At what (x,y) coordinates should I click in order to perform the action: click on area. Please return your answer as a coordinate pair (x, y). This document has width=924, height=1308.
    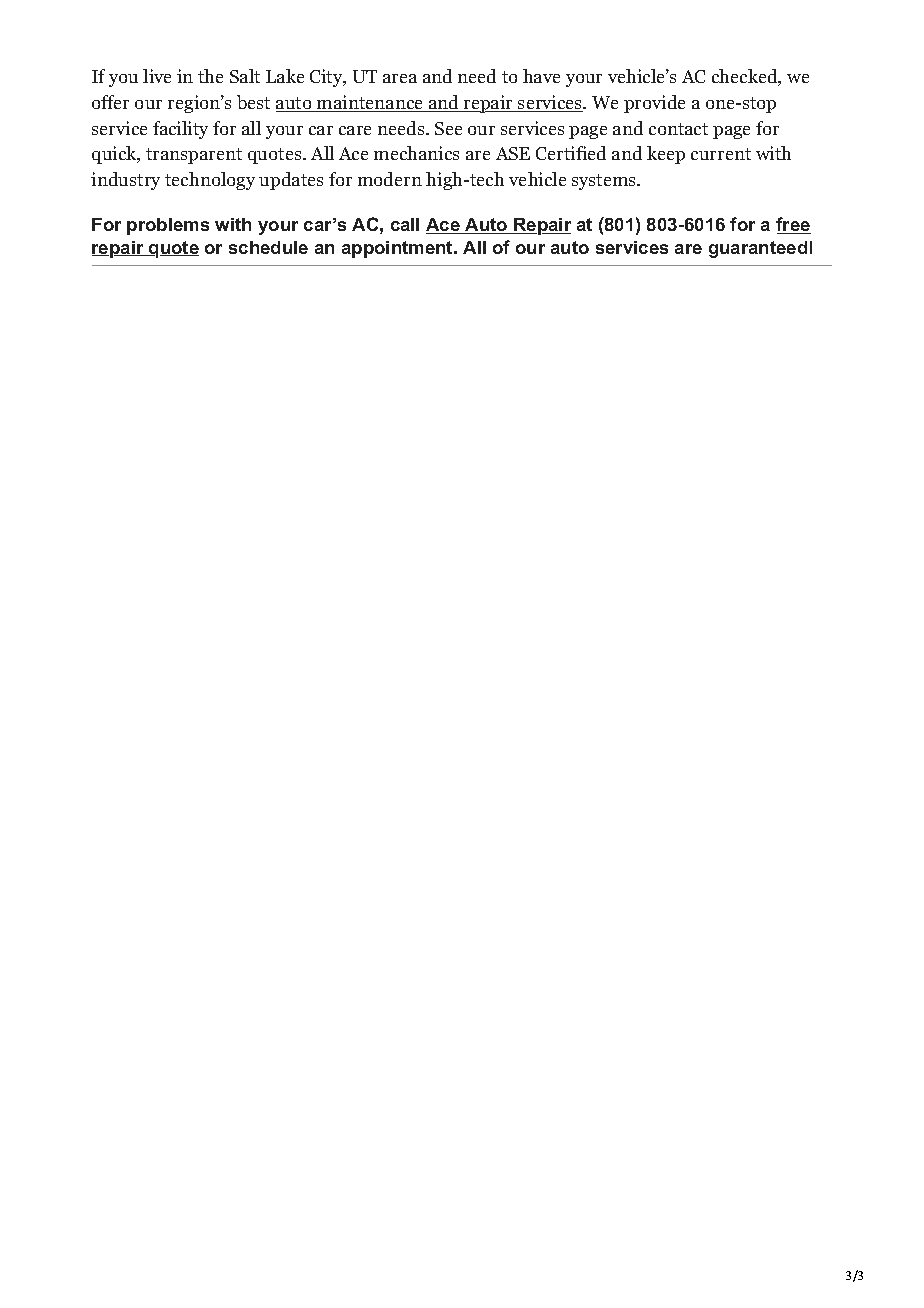
    Looking at the image, I should click on (400, 78).
